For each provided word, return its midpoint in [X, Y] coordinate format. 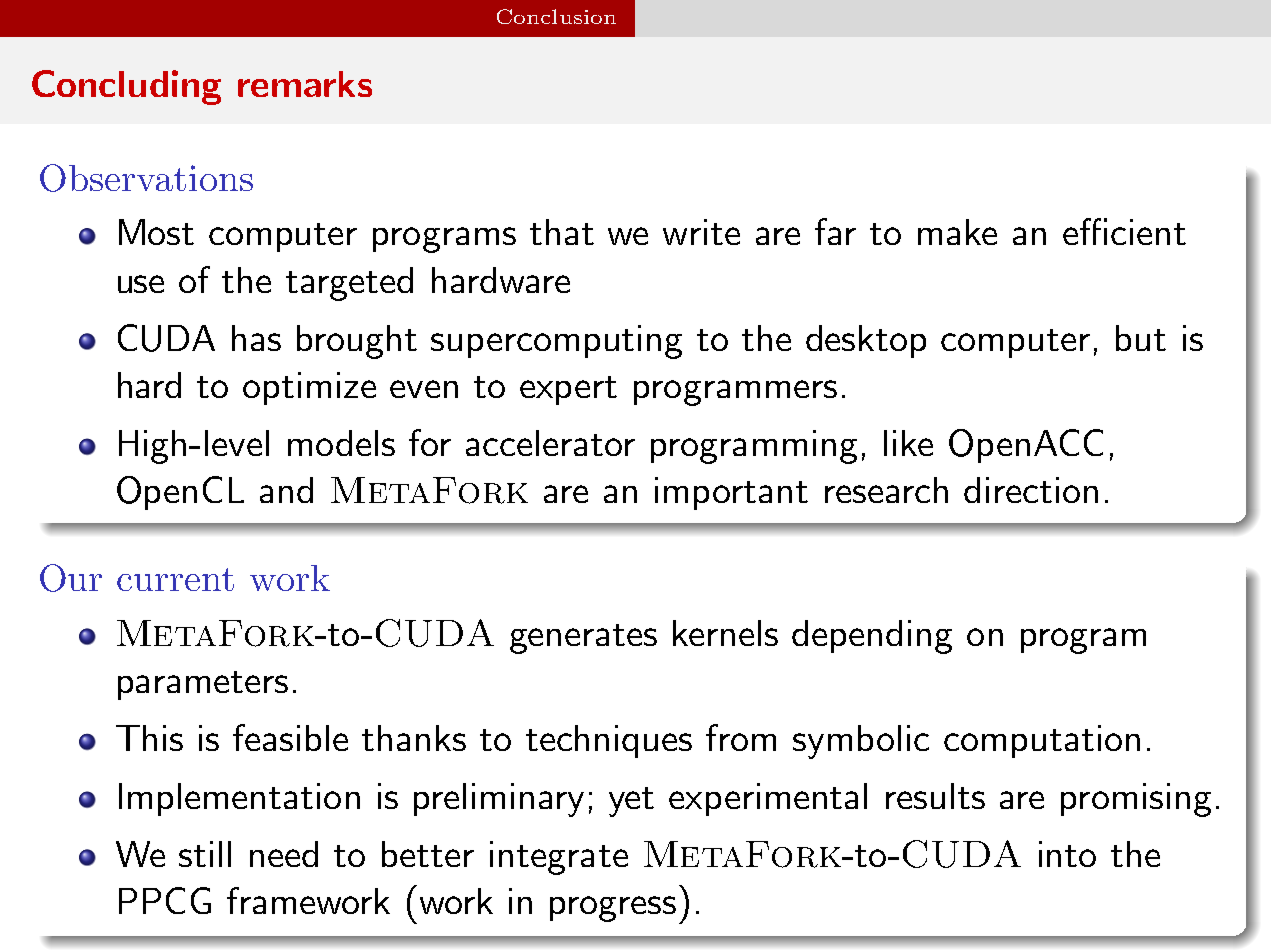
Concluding [126, 87]
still [205, 854]
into [1067, 854]
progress [613, 909]
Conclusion [556, 16]
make [957, 232]
